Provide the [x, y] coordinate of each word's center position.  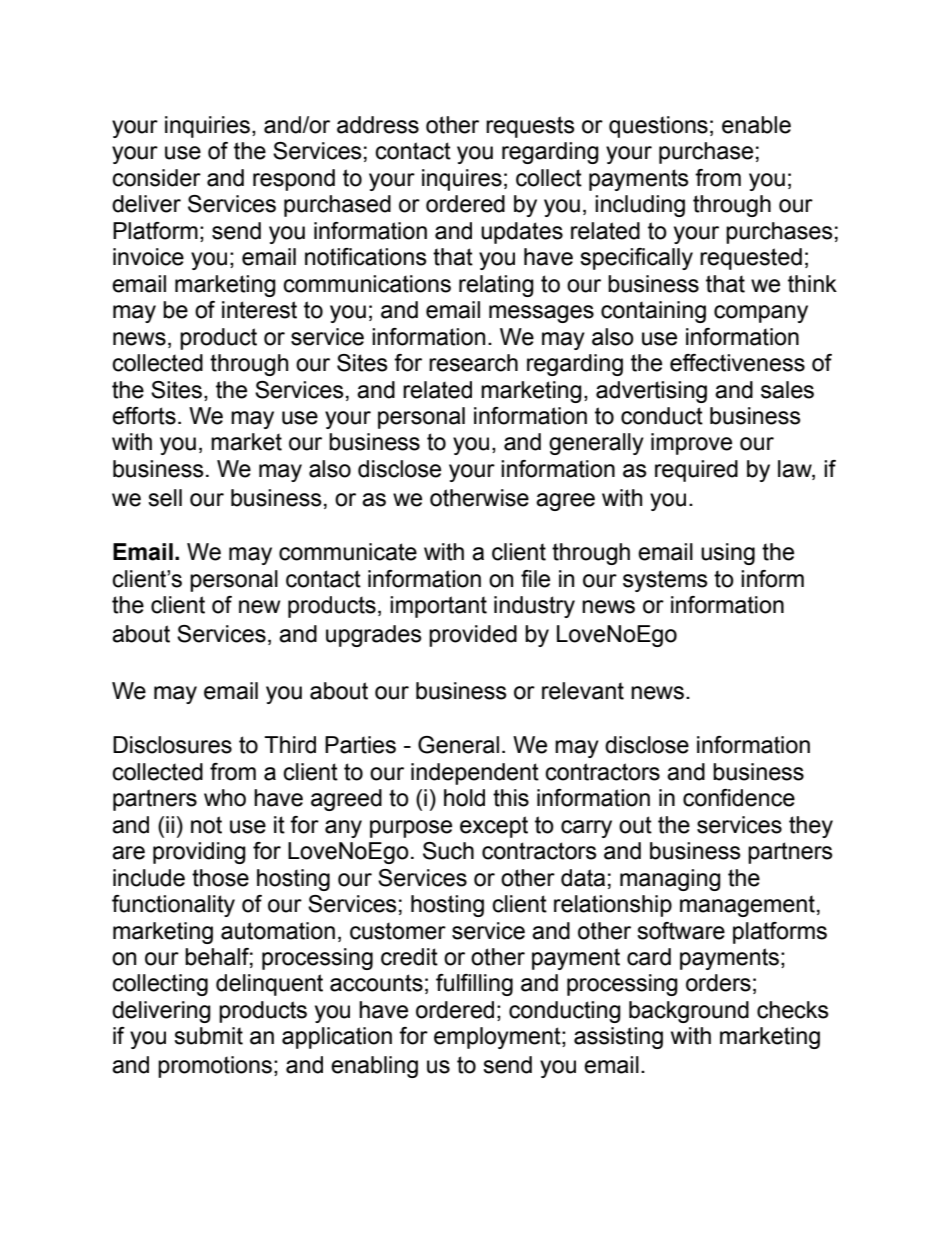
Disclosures [172, 745]
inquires [462, 180]
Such [448, 851]
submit [208, 1036]
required [696, 471]
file [535, 579]
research [473, 363]
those [220, 878]
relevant [583, 691]
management [747, 906]
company [761, 314]
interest [259, 310]
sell [165, 498]
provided [473, 636]
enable [756, 125]
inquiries [207, 127]
